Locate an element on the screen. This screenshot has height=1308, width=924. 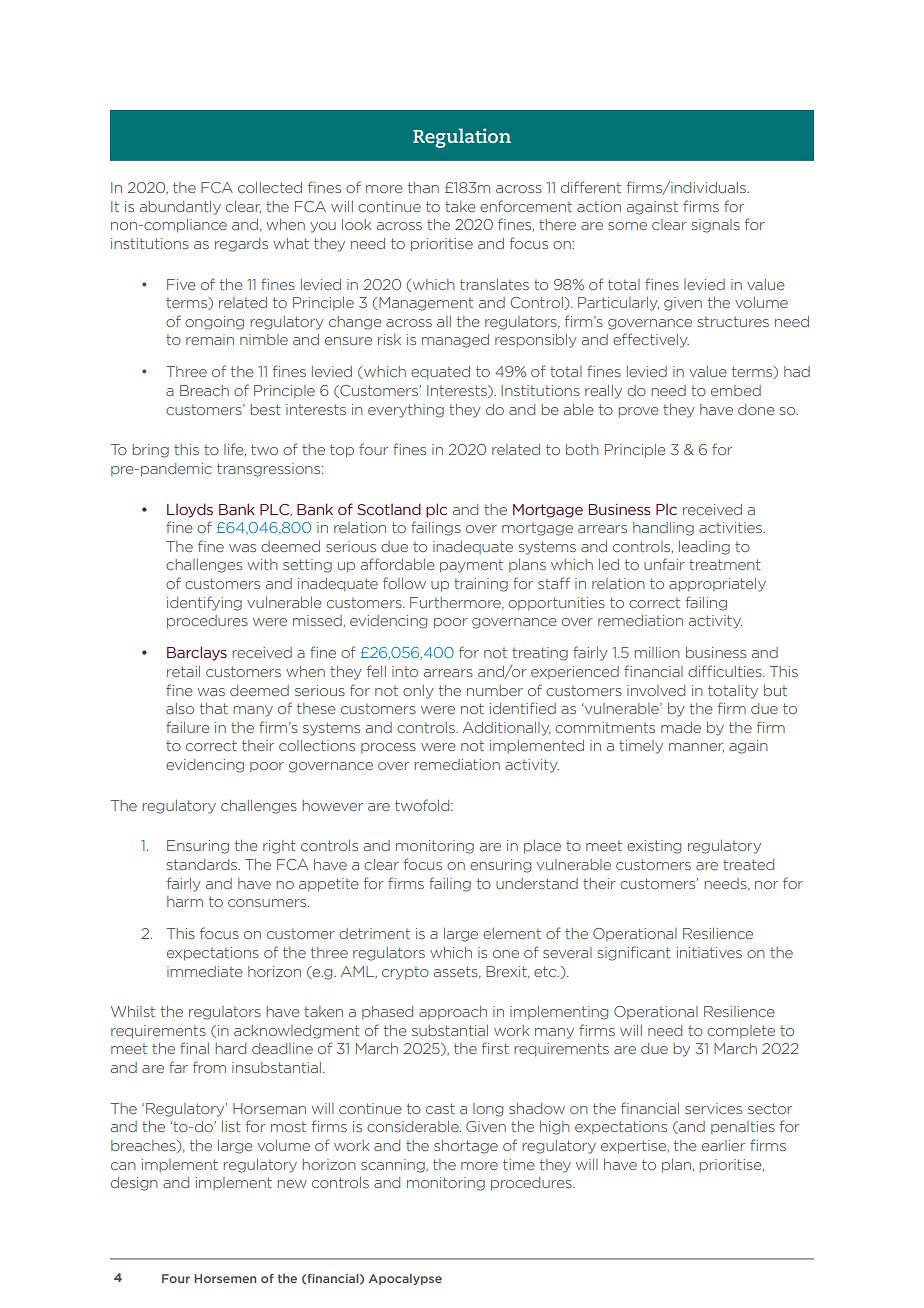
abundantly is located at coordinates (180, 208).
